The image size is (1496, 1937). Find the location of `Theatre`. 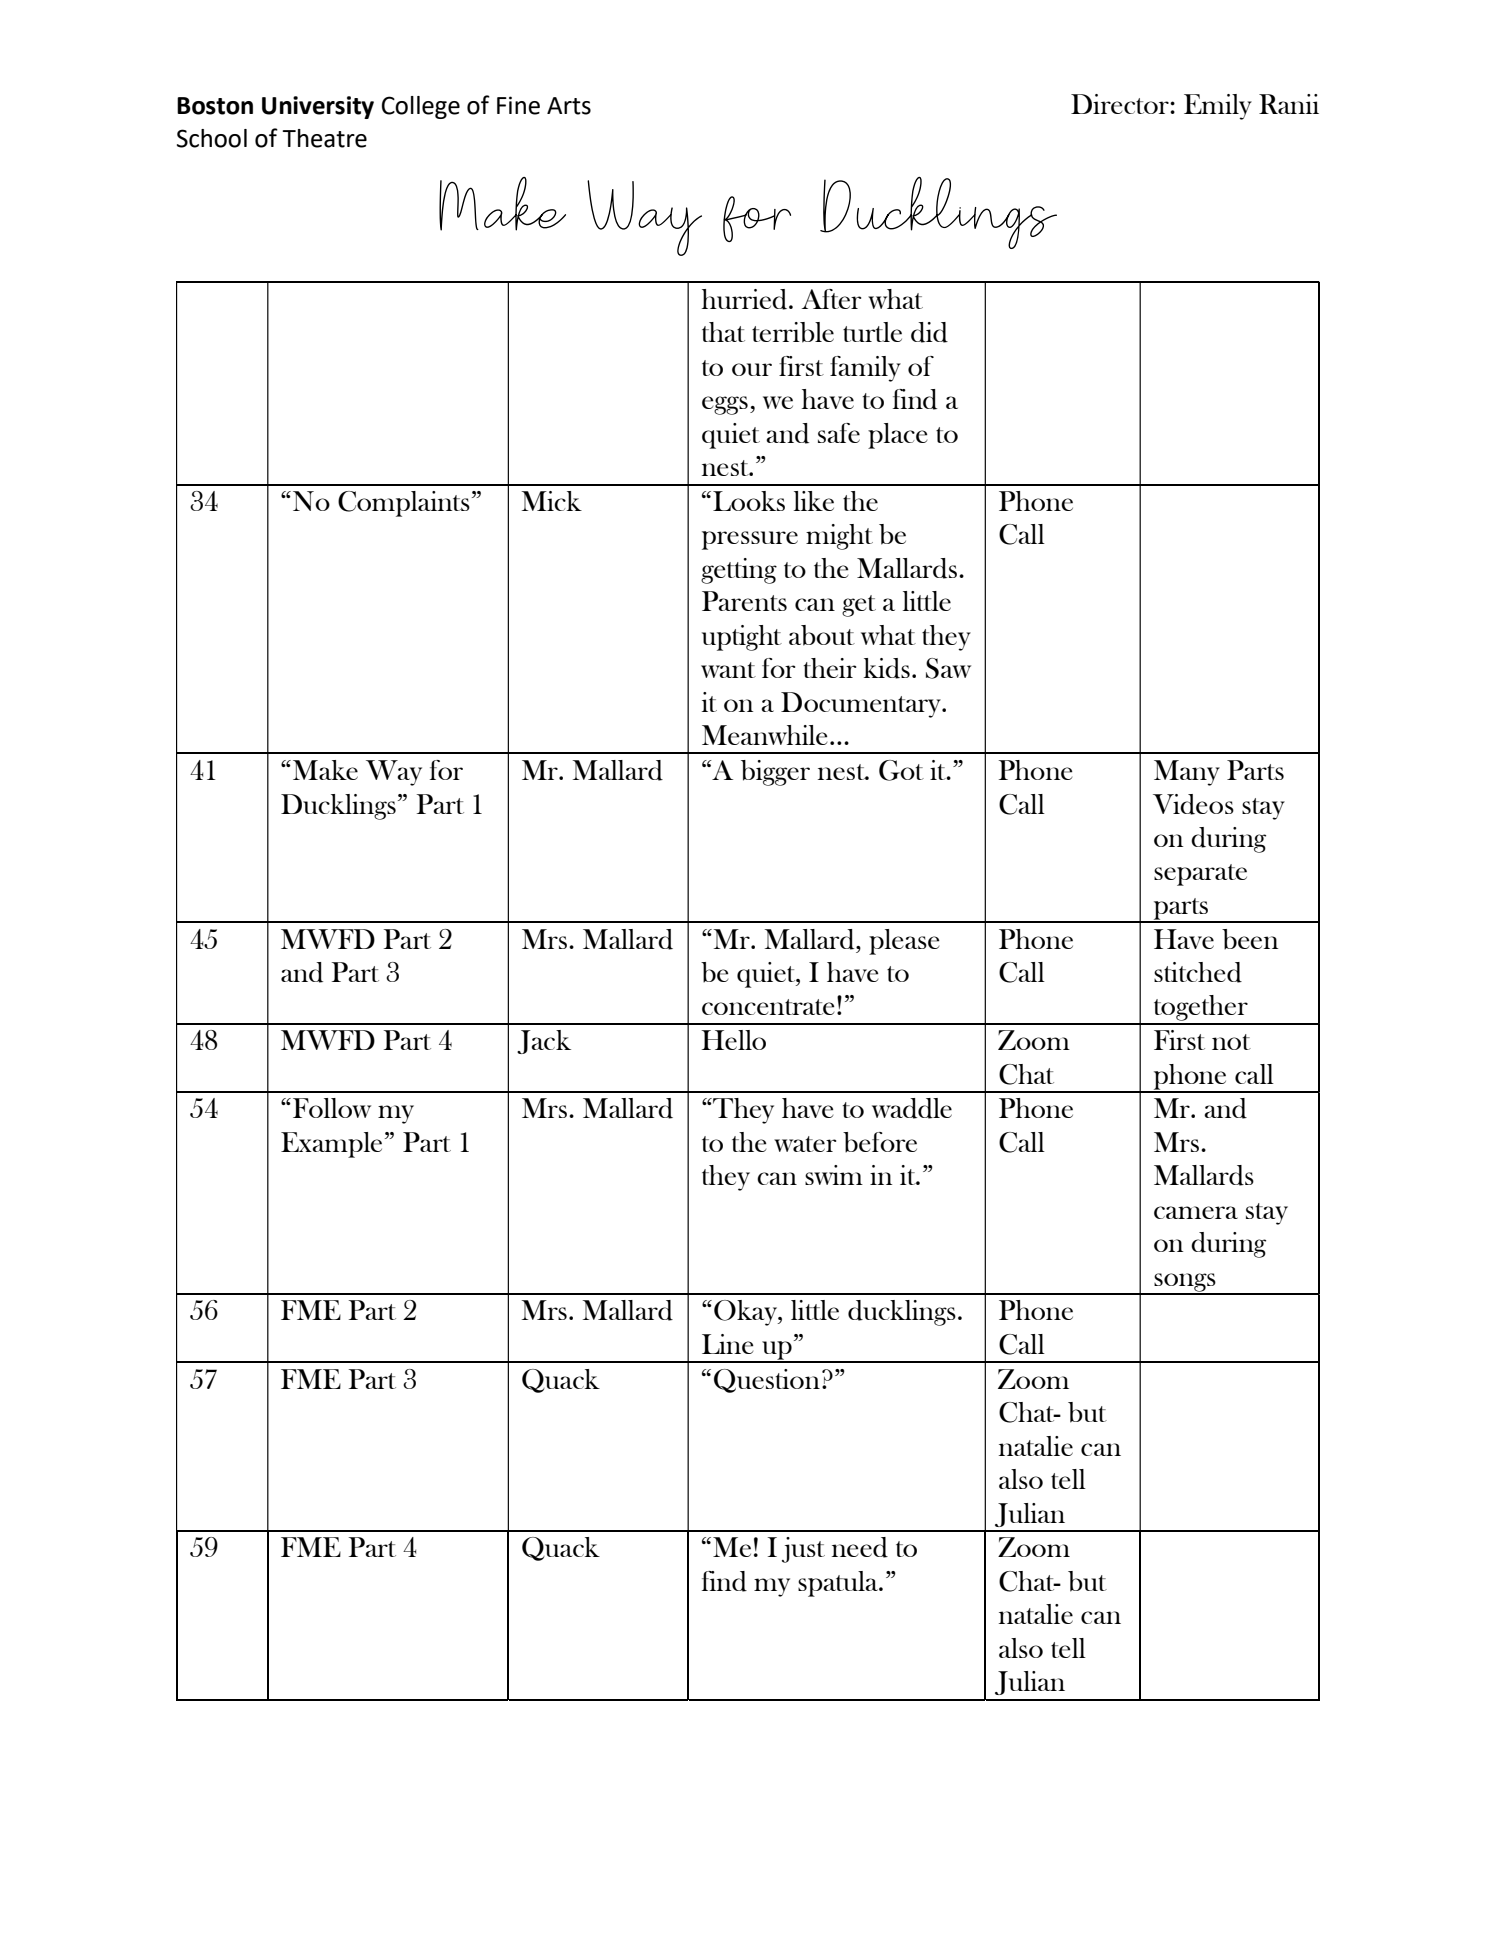

Theatre is located at coordinates (324, 138).
